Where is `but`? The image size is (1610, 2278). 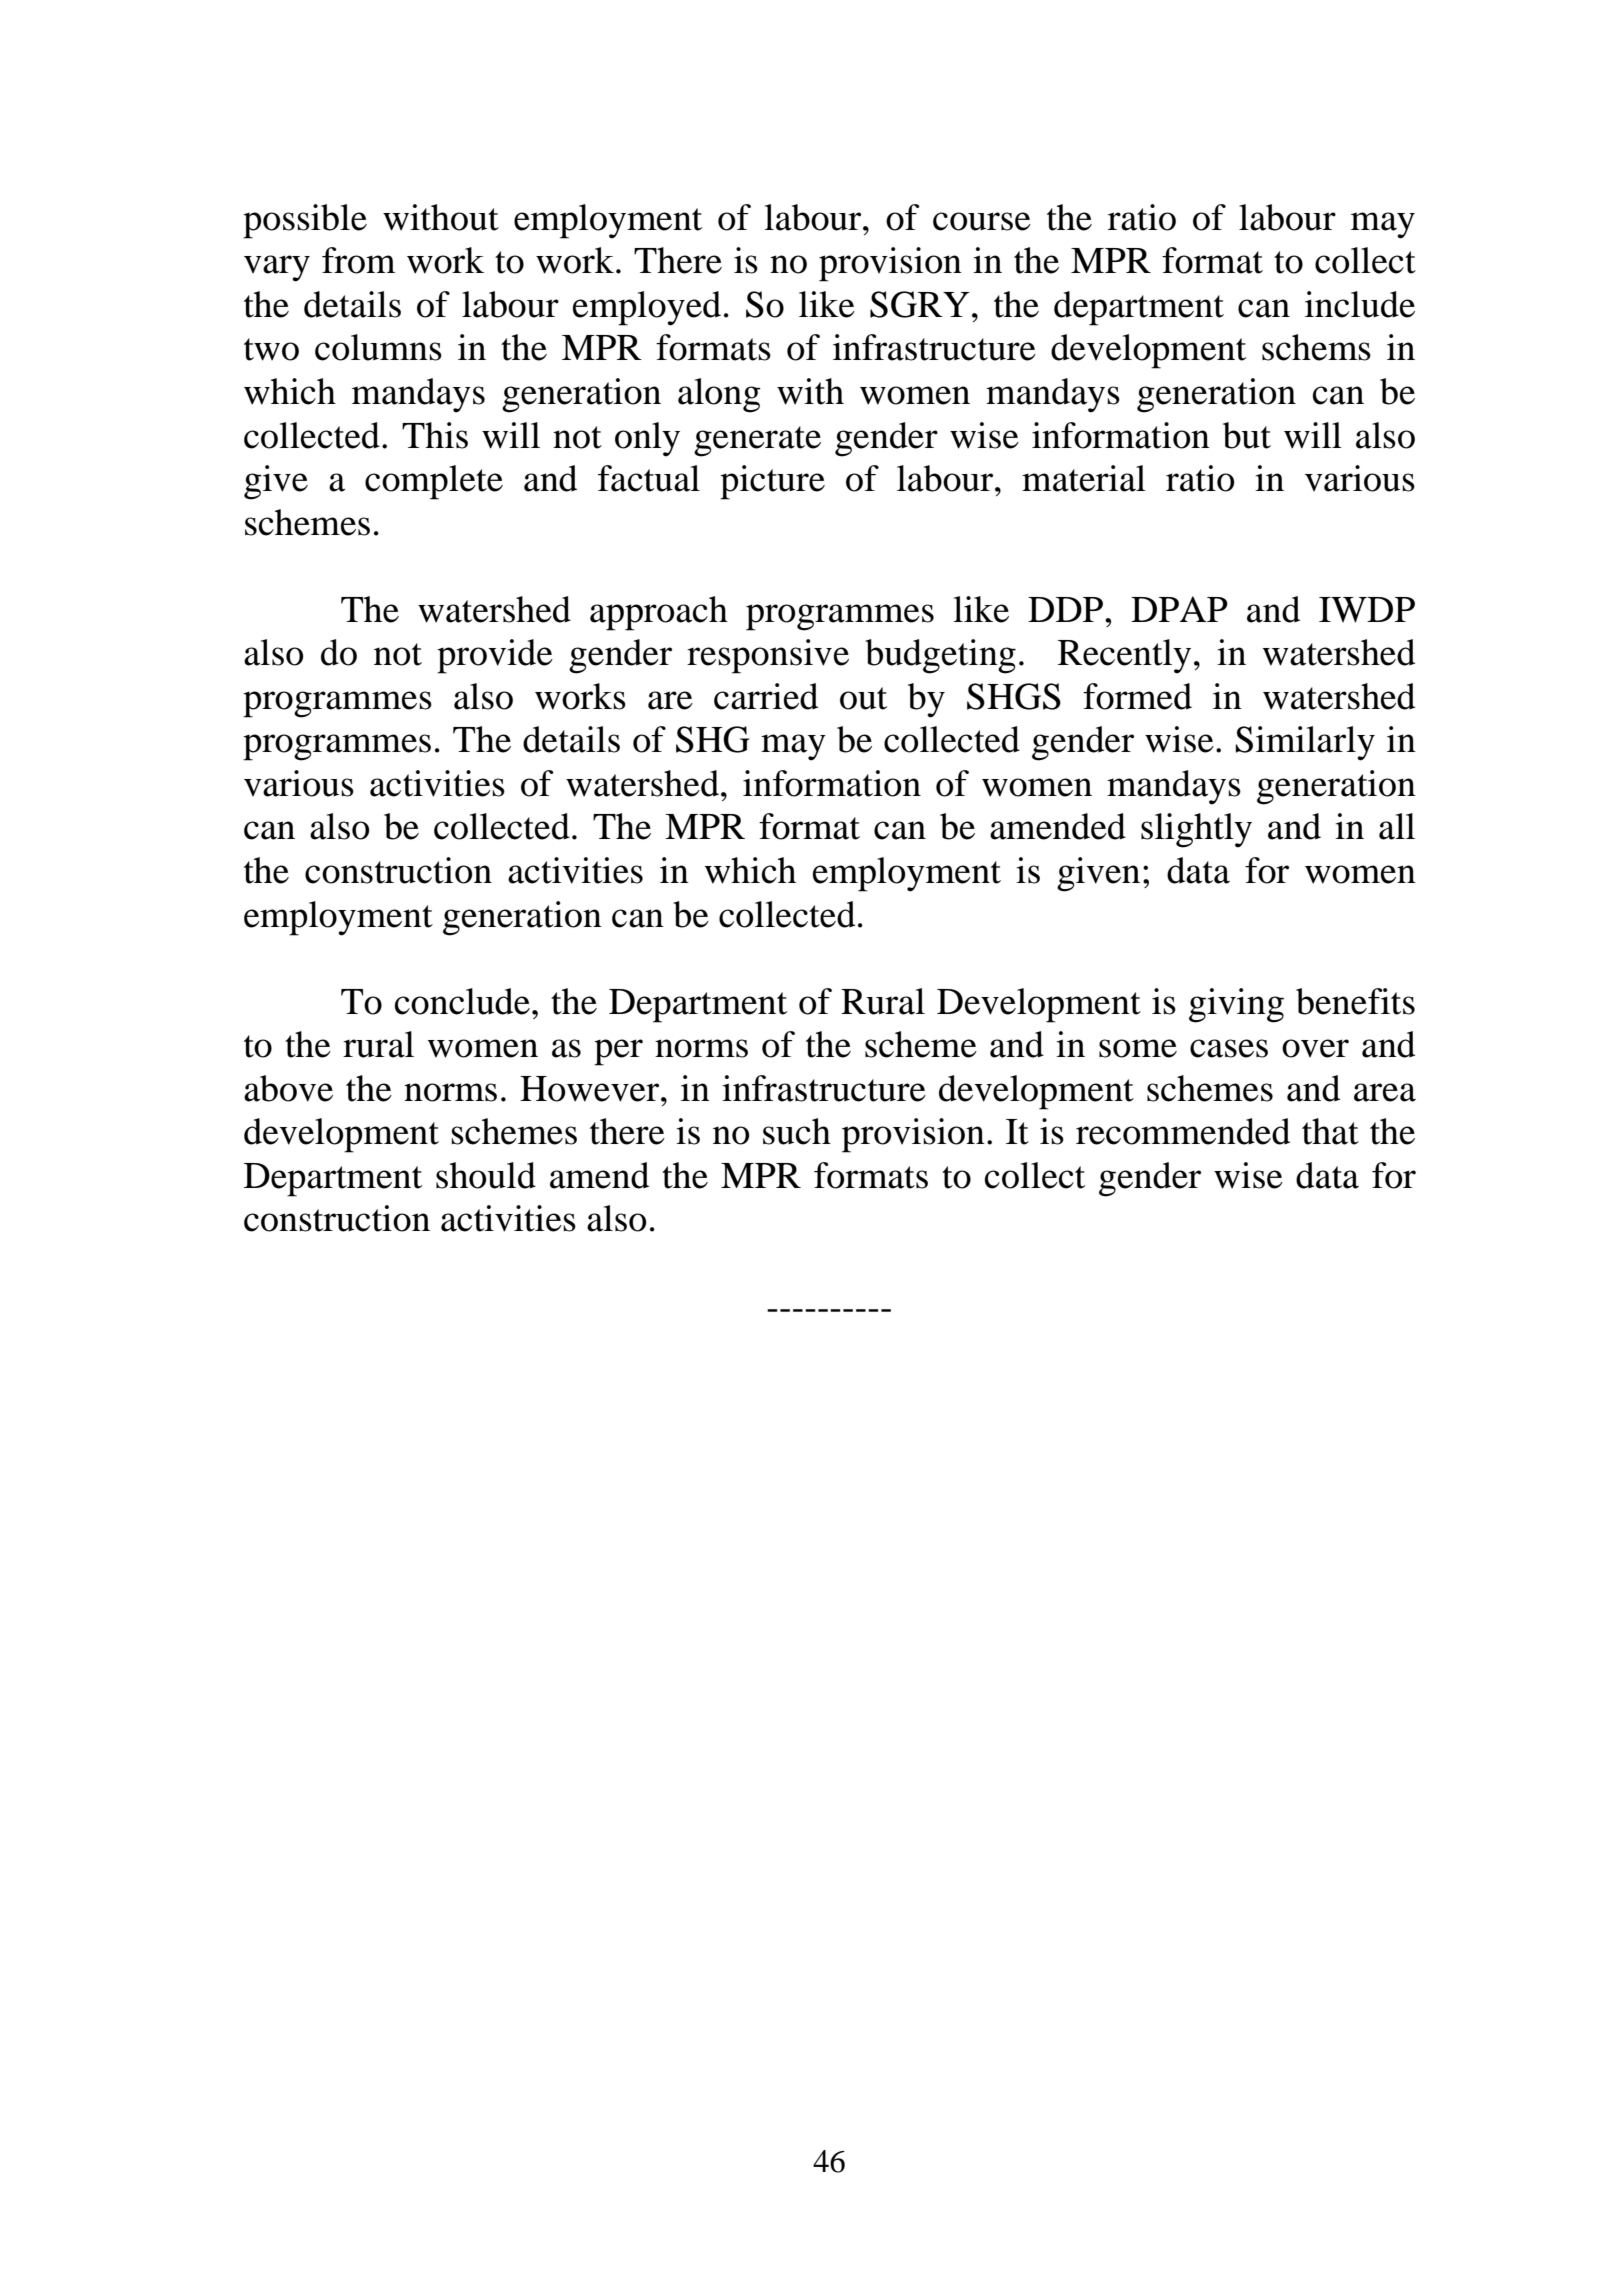 but is located at coordinates (1247, 435).
